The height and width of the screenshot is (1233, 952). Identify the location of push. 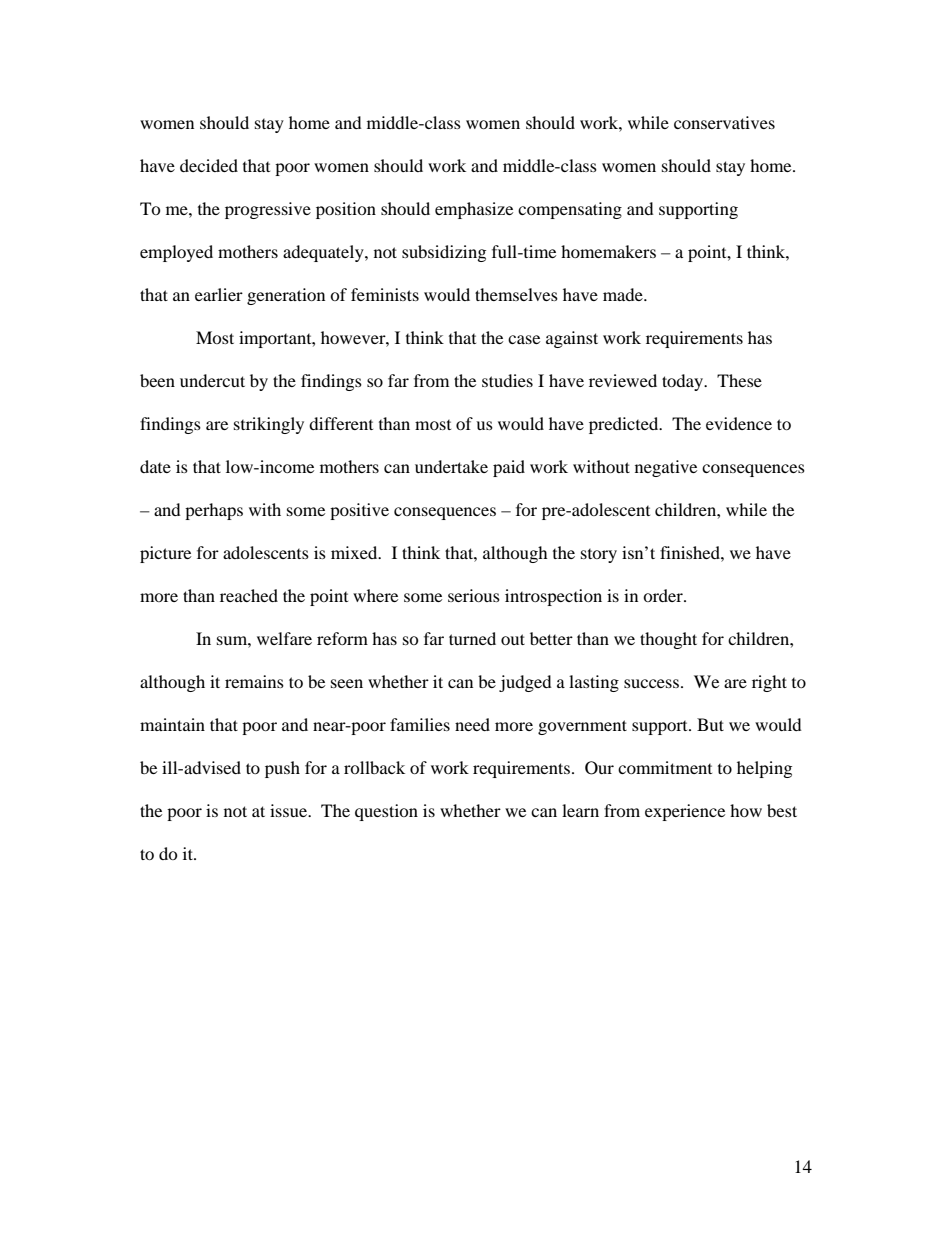
(282, 769).
